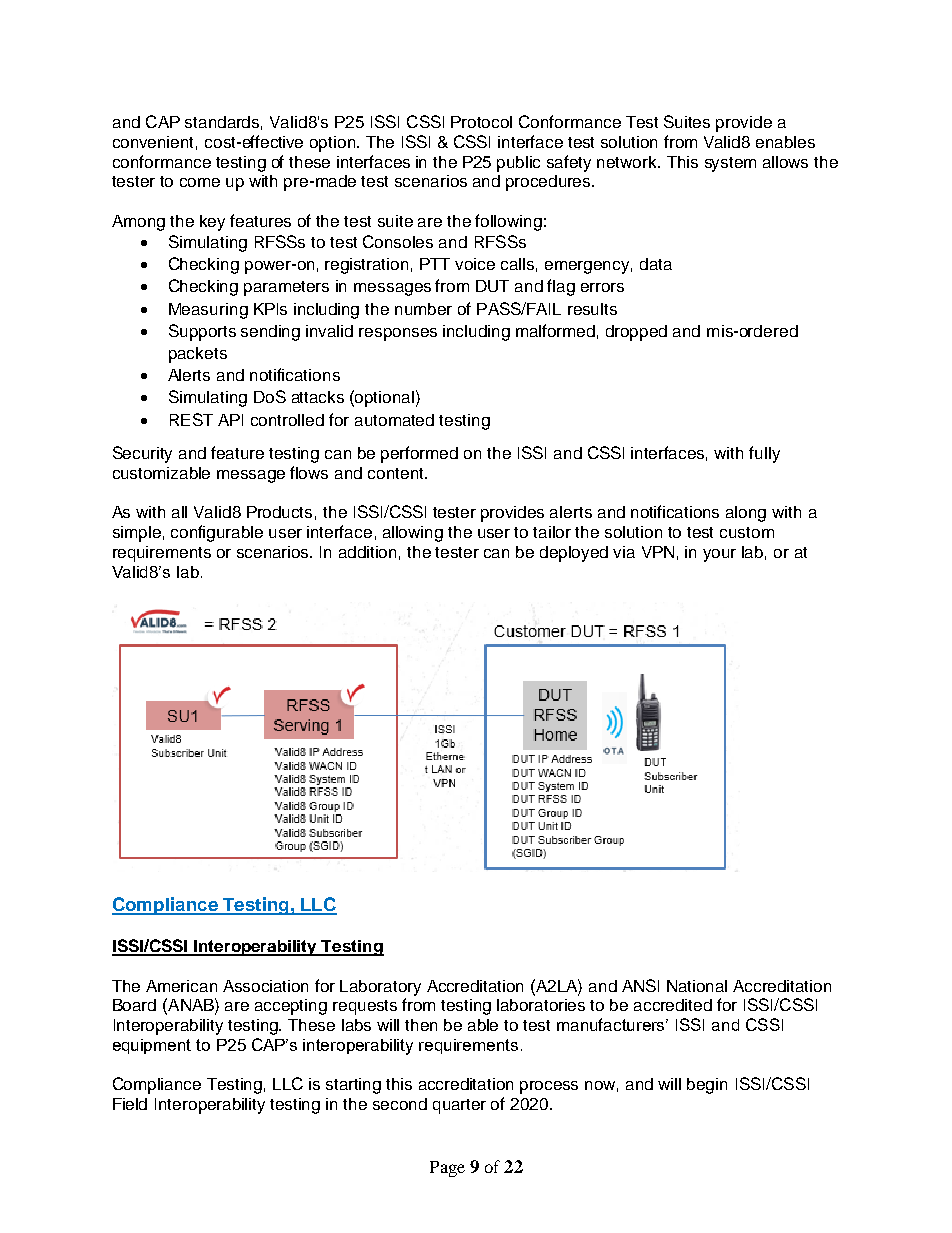 This screenshot has width=952, height=1233. Describe the element at coordinates (413, 534) in the screenshot. I see `allowing` at that location.
